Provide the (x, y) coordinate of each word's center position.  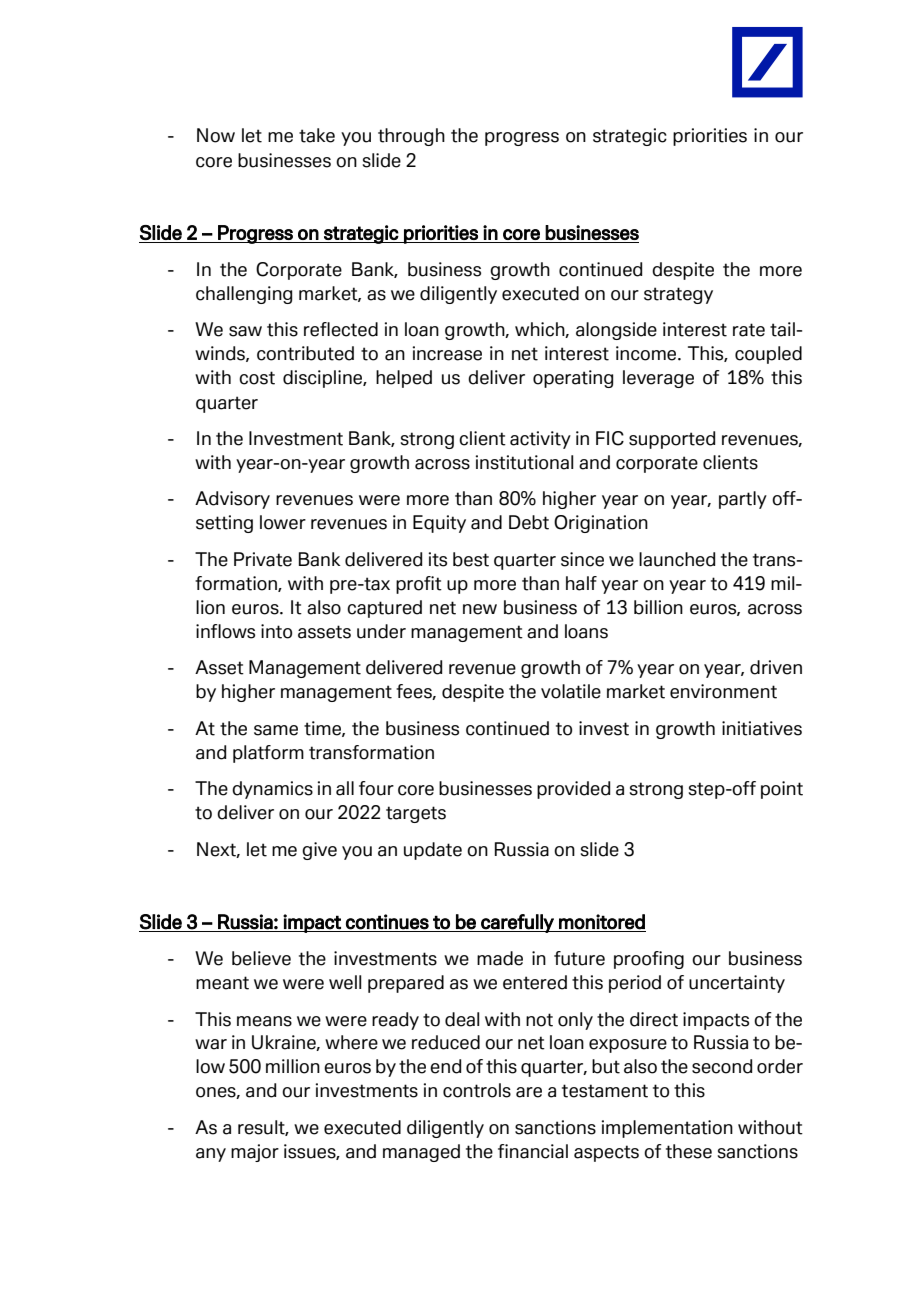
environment (723, 691)
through (411, 137)
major (255, 1153)
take (317, 135)
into (276, 631)
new (480, 609)
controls (477, 1090)
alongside (616, 331)
